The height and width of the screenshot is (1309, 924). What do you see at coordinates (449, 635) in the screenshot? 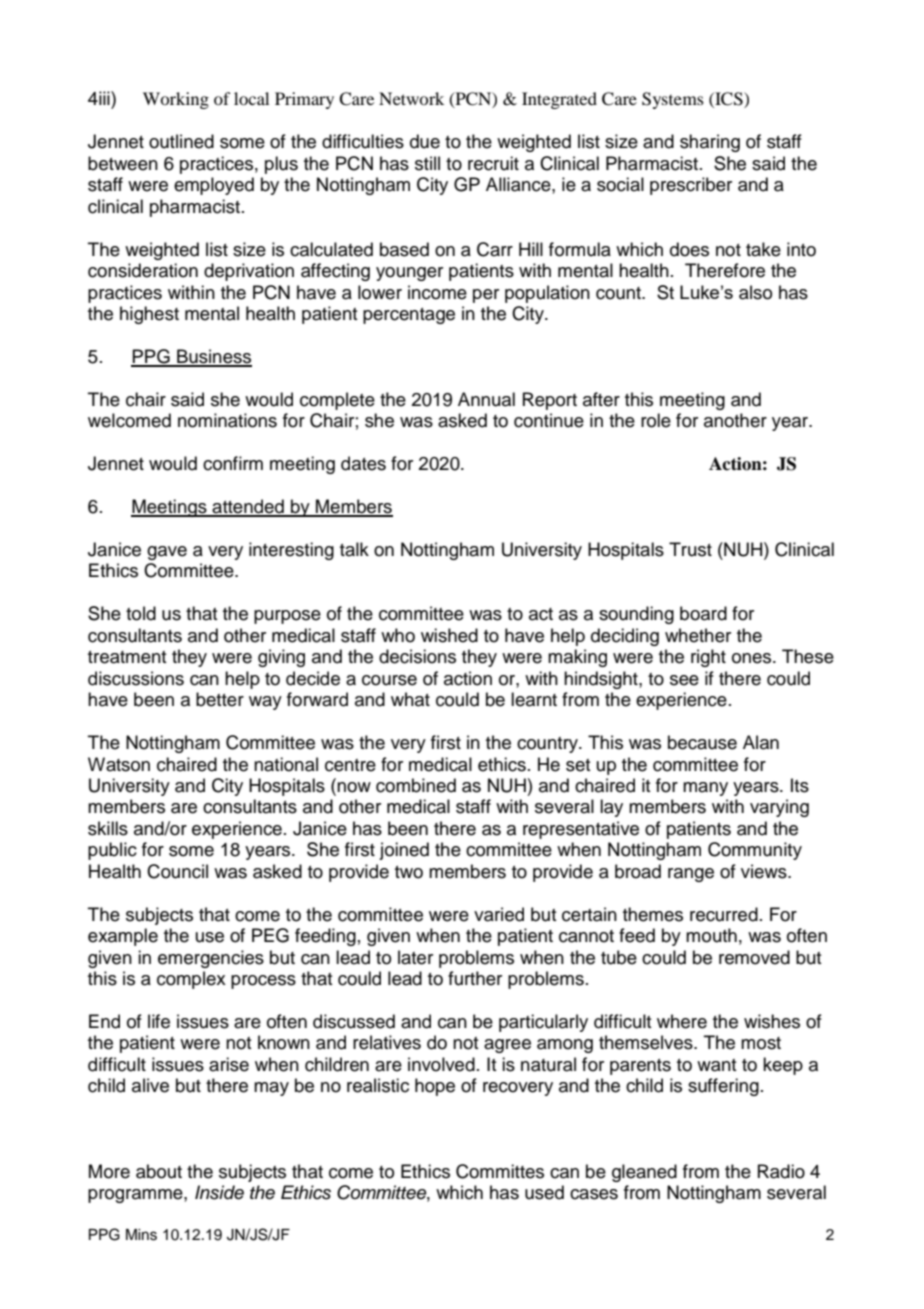
I see `wished` at bounding box center [449, 635].
